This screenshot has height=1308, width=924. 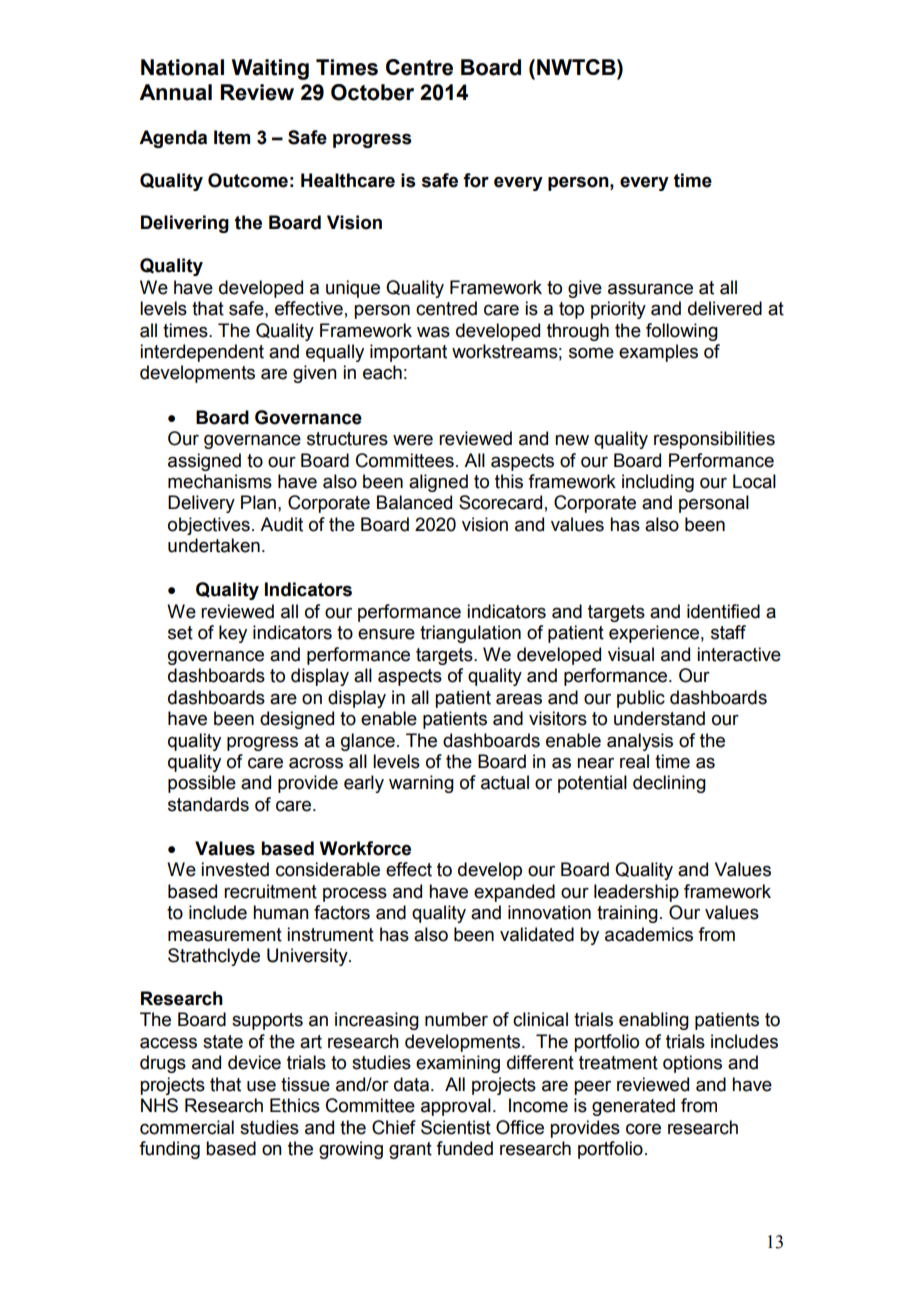 What do you see at coordinates (456, 1127) in the screenshot?
I see `Scientist` at bounding box center [456, 1127].
